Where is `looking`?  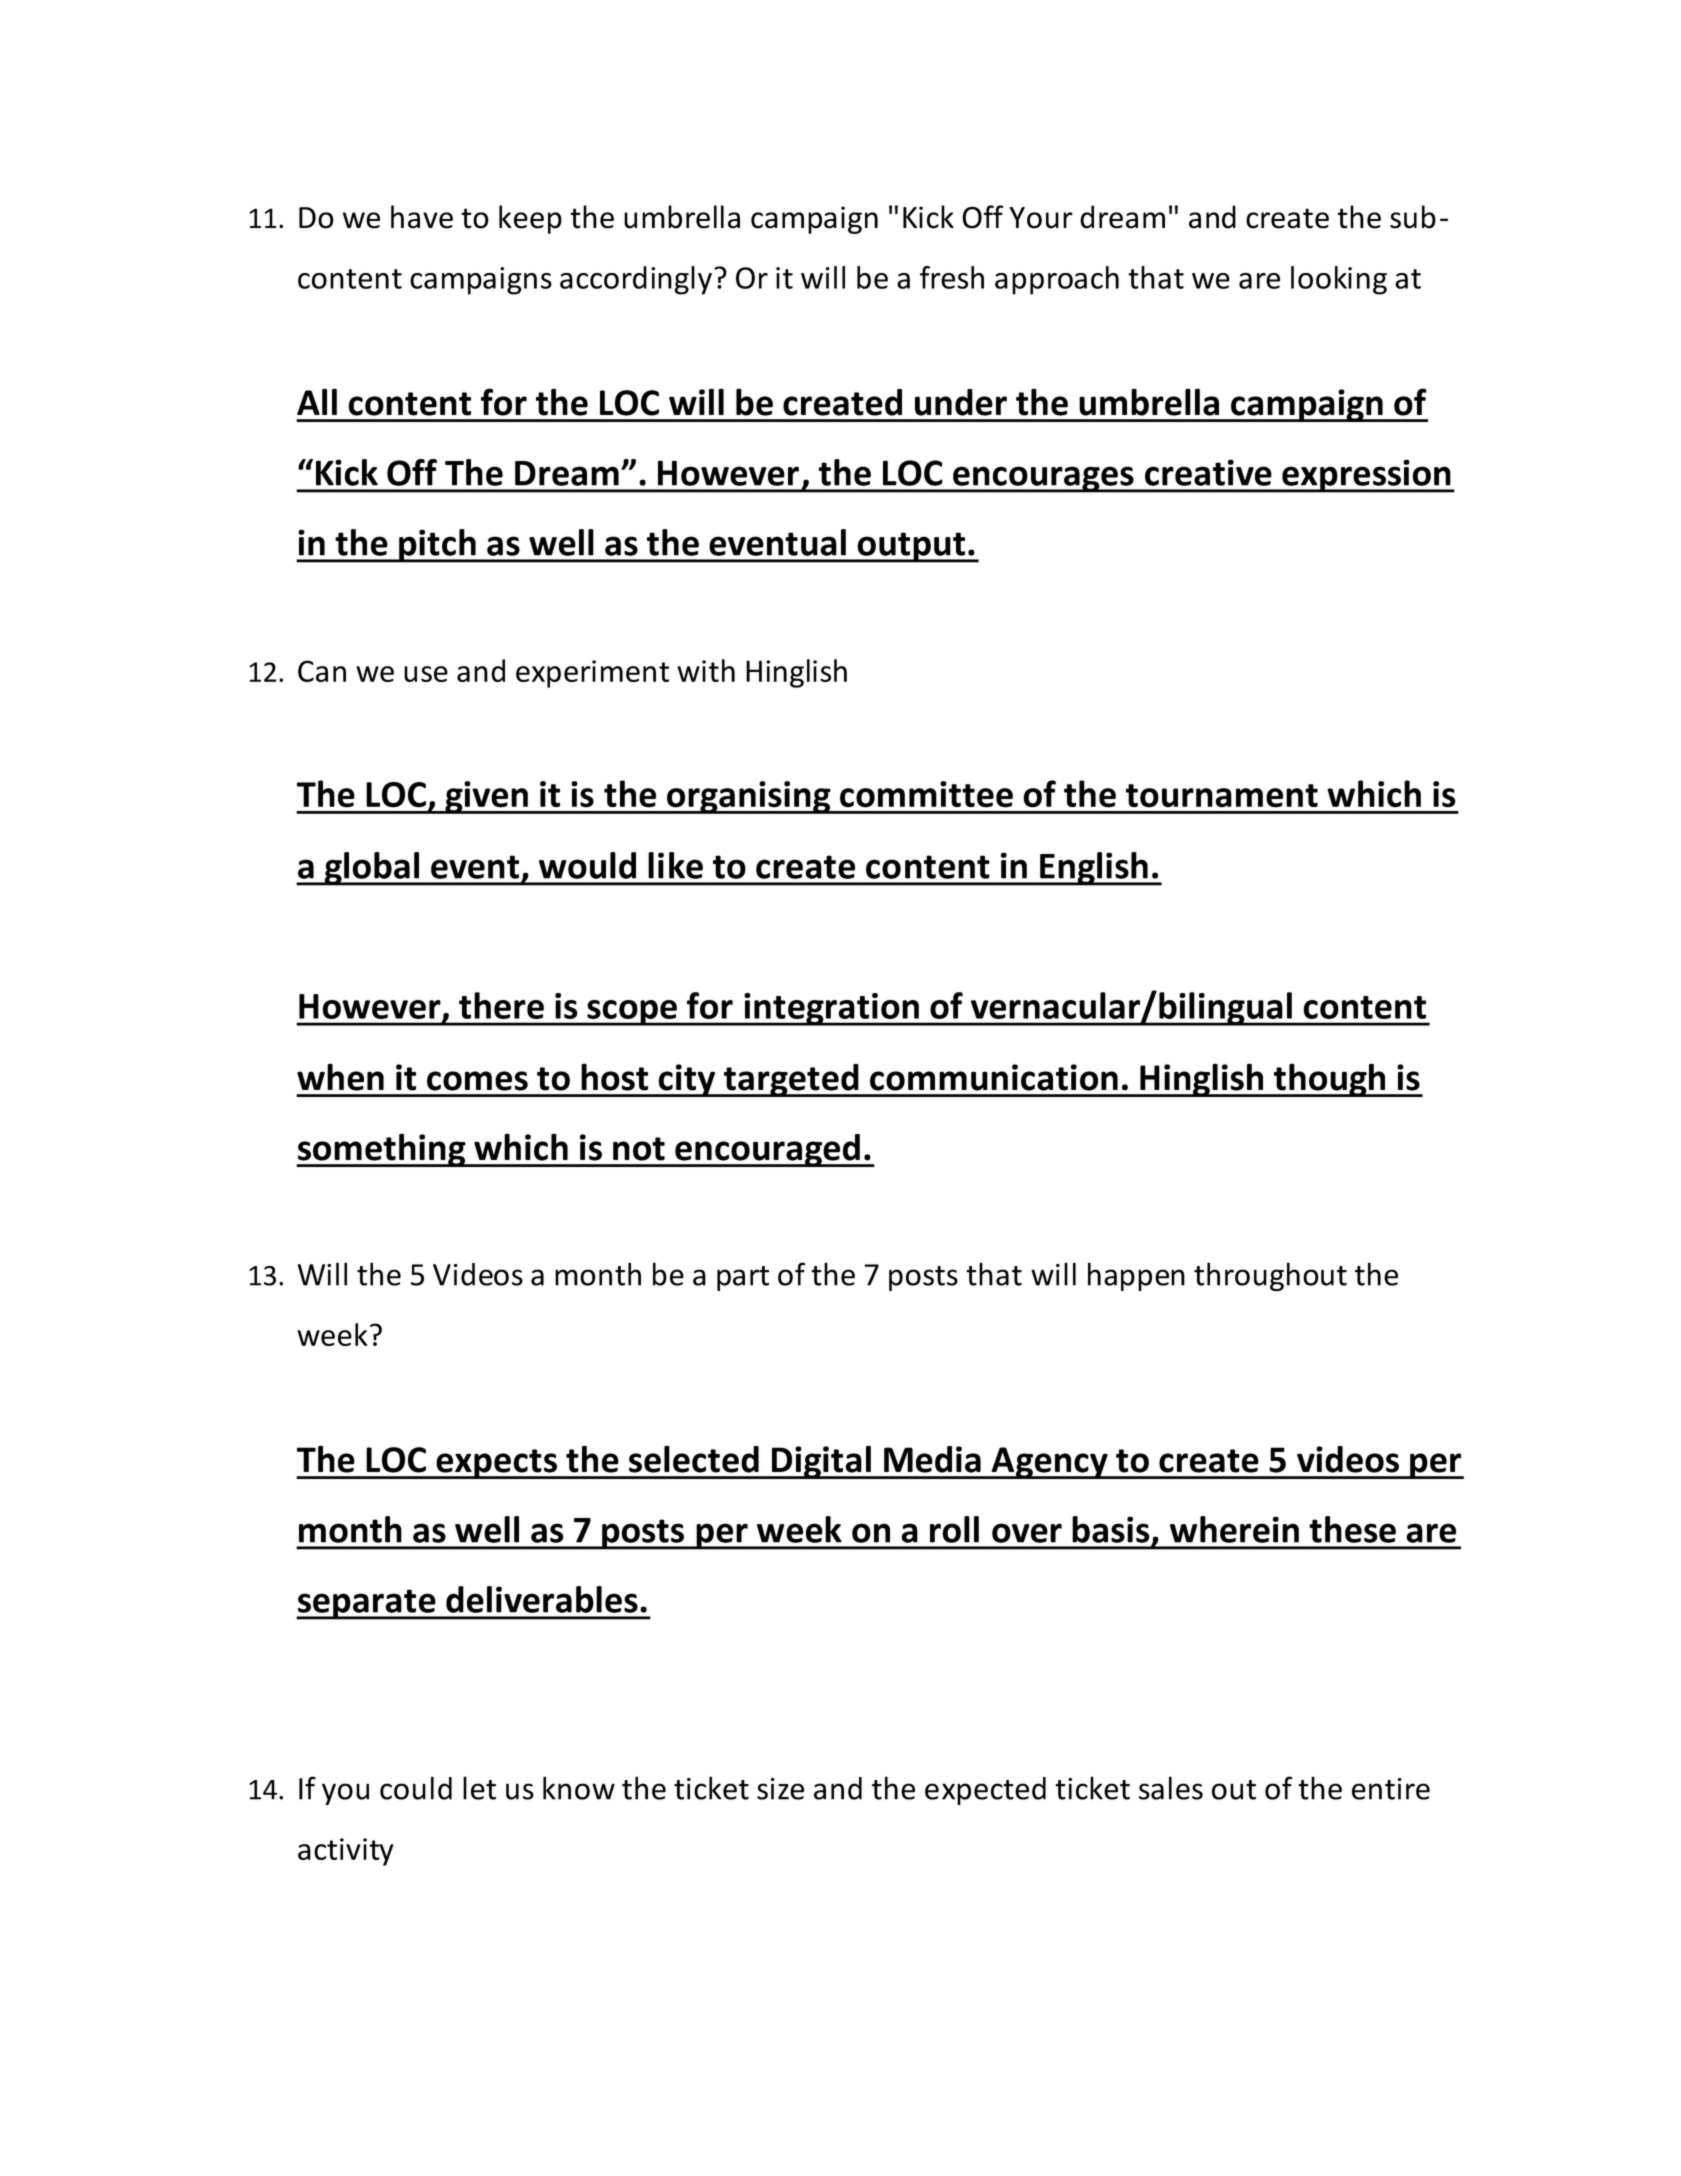 looking is located at coordinates (1339, 280).
